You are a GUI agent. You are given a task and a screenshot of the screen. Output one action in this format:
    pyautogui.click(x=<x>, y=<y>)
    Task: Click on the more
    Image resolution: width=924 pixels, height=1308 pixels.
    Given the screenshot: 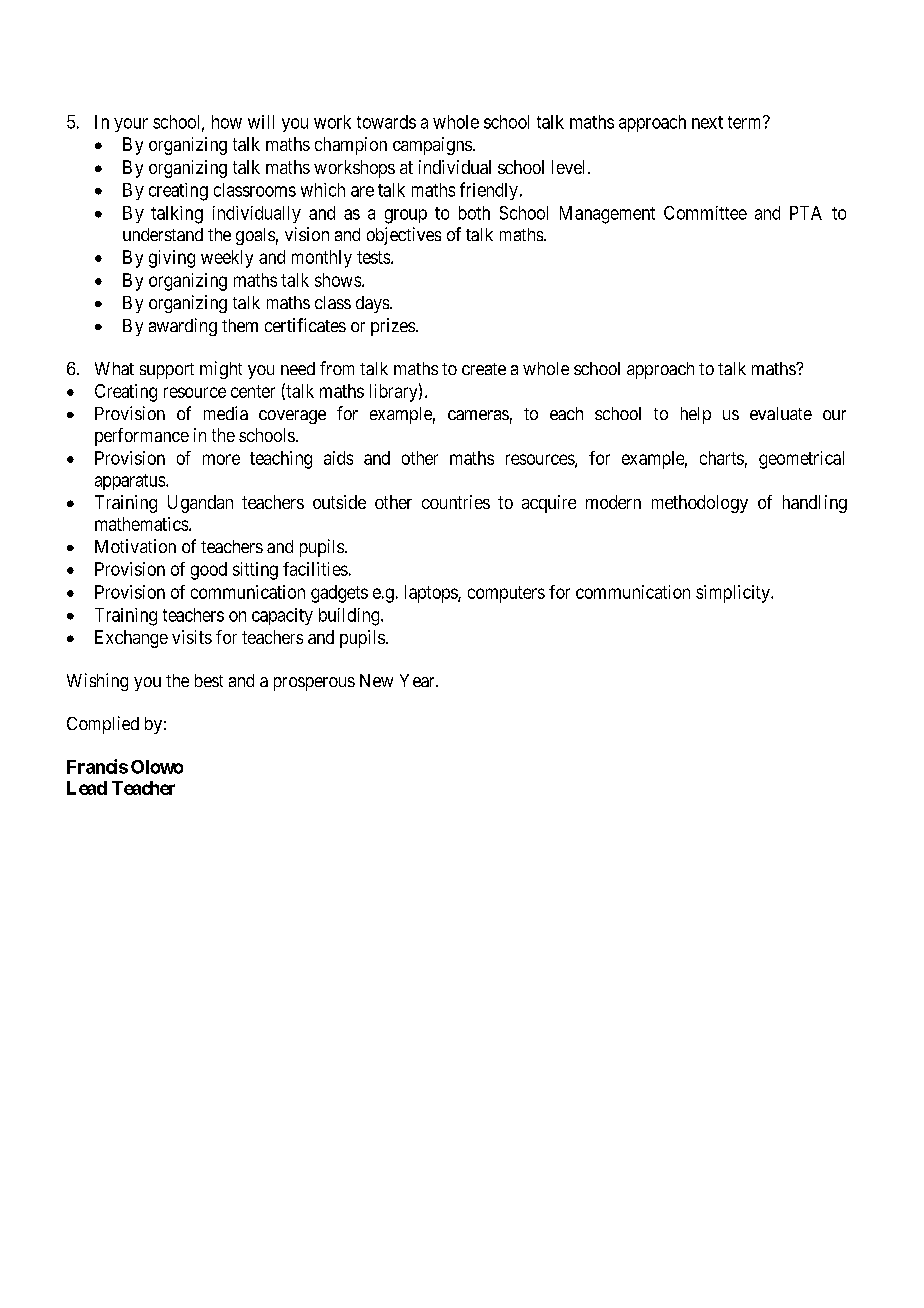 What is the action you would take?
    pyautogui.click(x=221, y=459)
